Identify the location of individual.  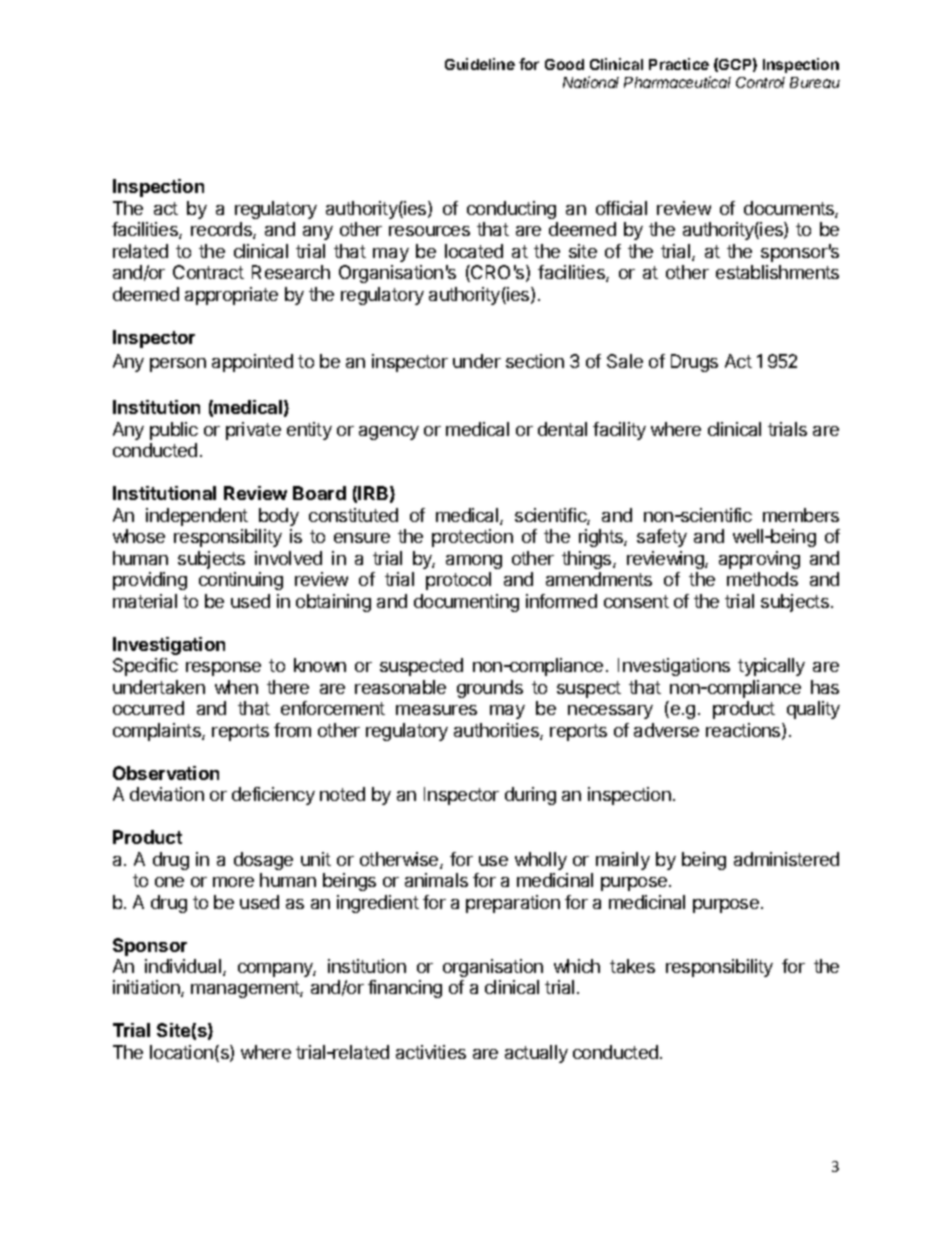
(184, 967).
